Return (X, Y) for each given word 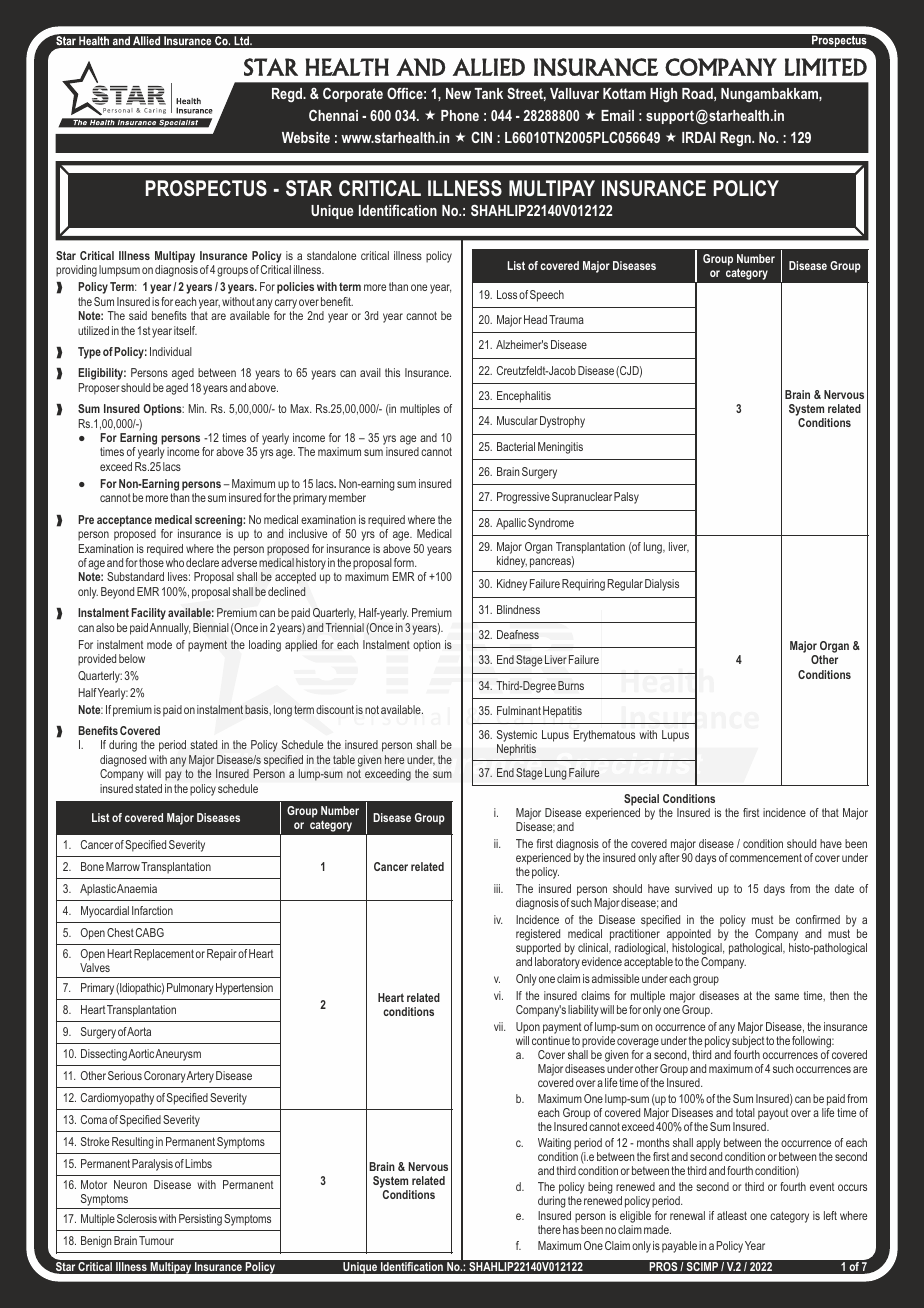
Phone (460, 115)
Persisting (200, 1220)
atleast (732, 1215)
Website (306, 137)
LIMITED (826, 67)
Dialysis (662, 585)
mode (159, 644)
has (571, 1229)
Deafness (518, 634)
